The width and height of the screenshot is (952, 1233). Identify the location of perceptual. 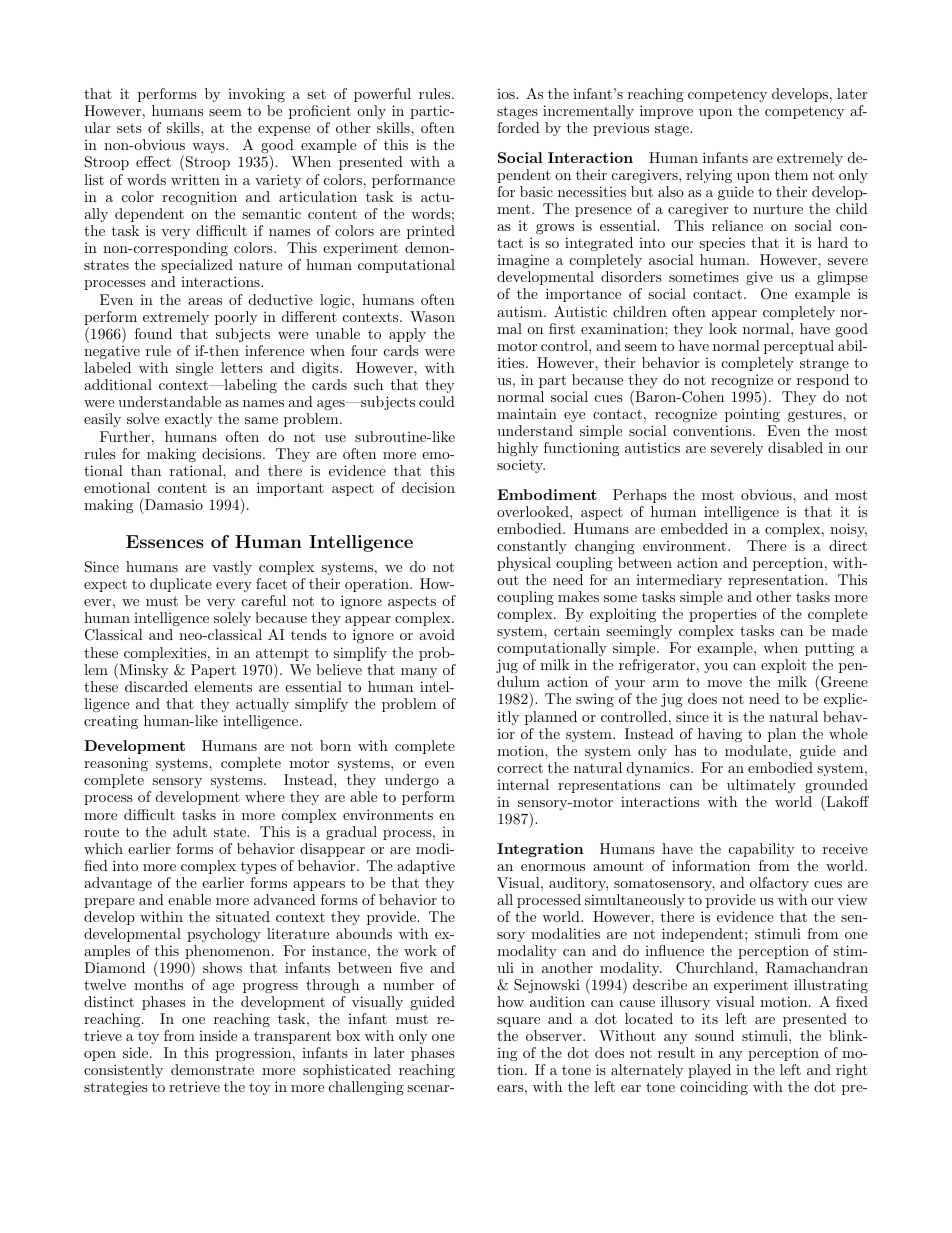
(799, 347).
